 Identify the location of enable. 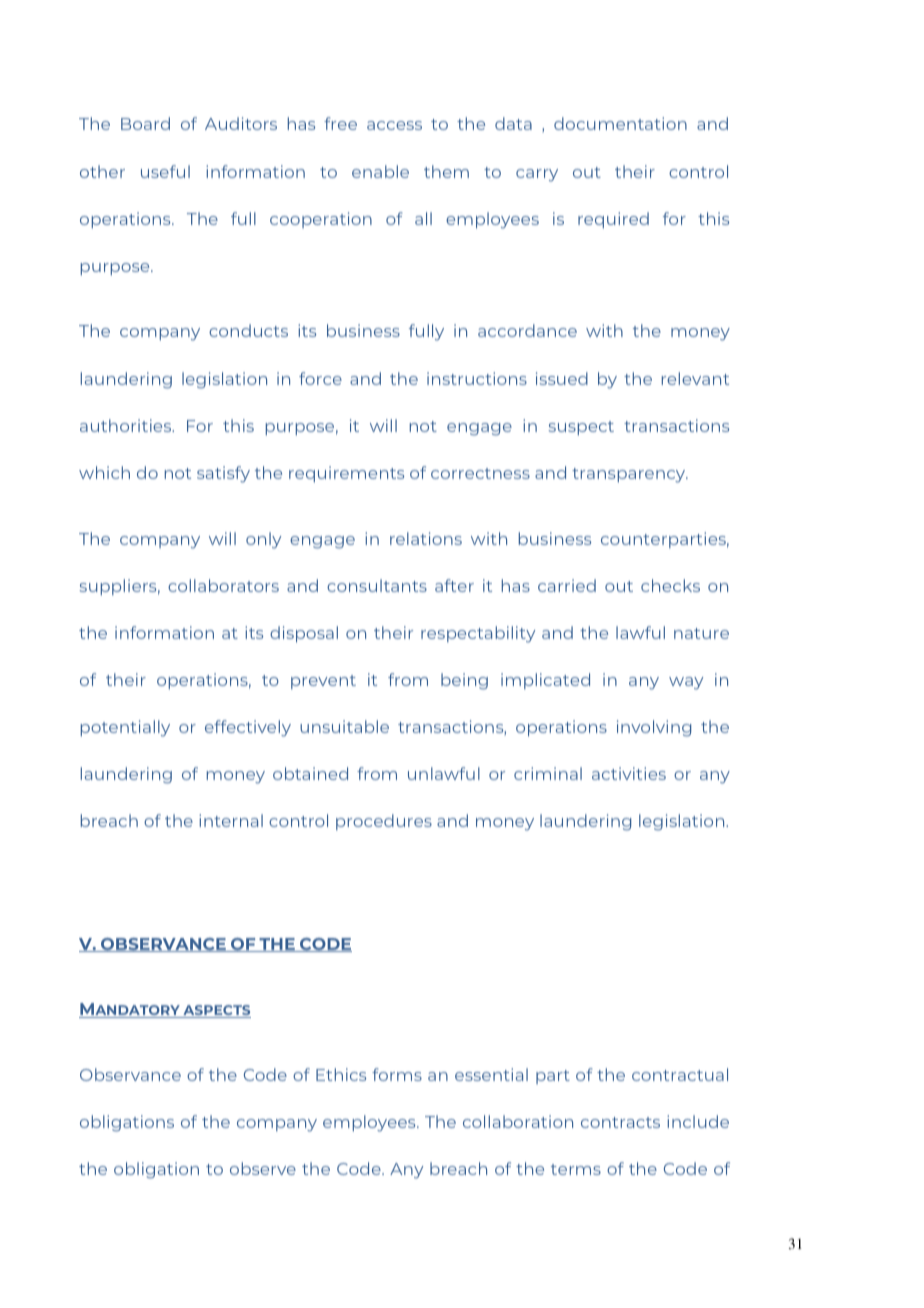
(380, 171).
